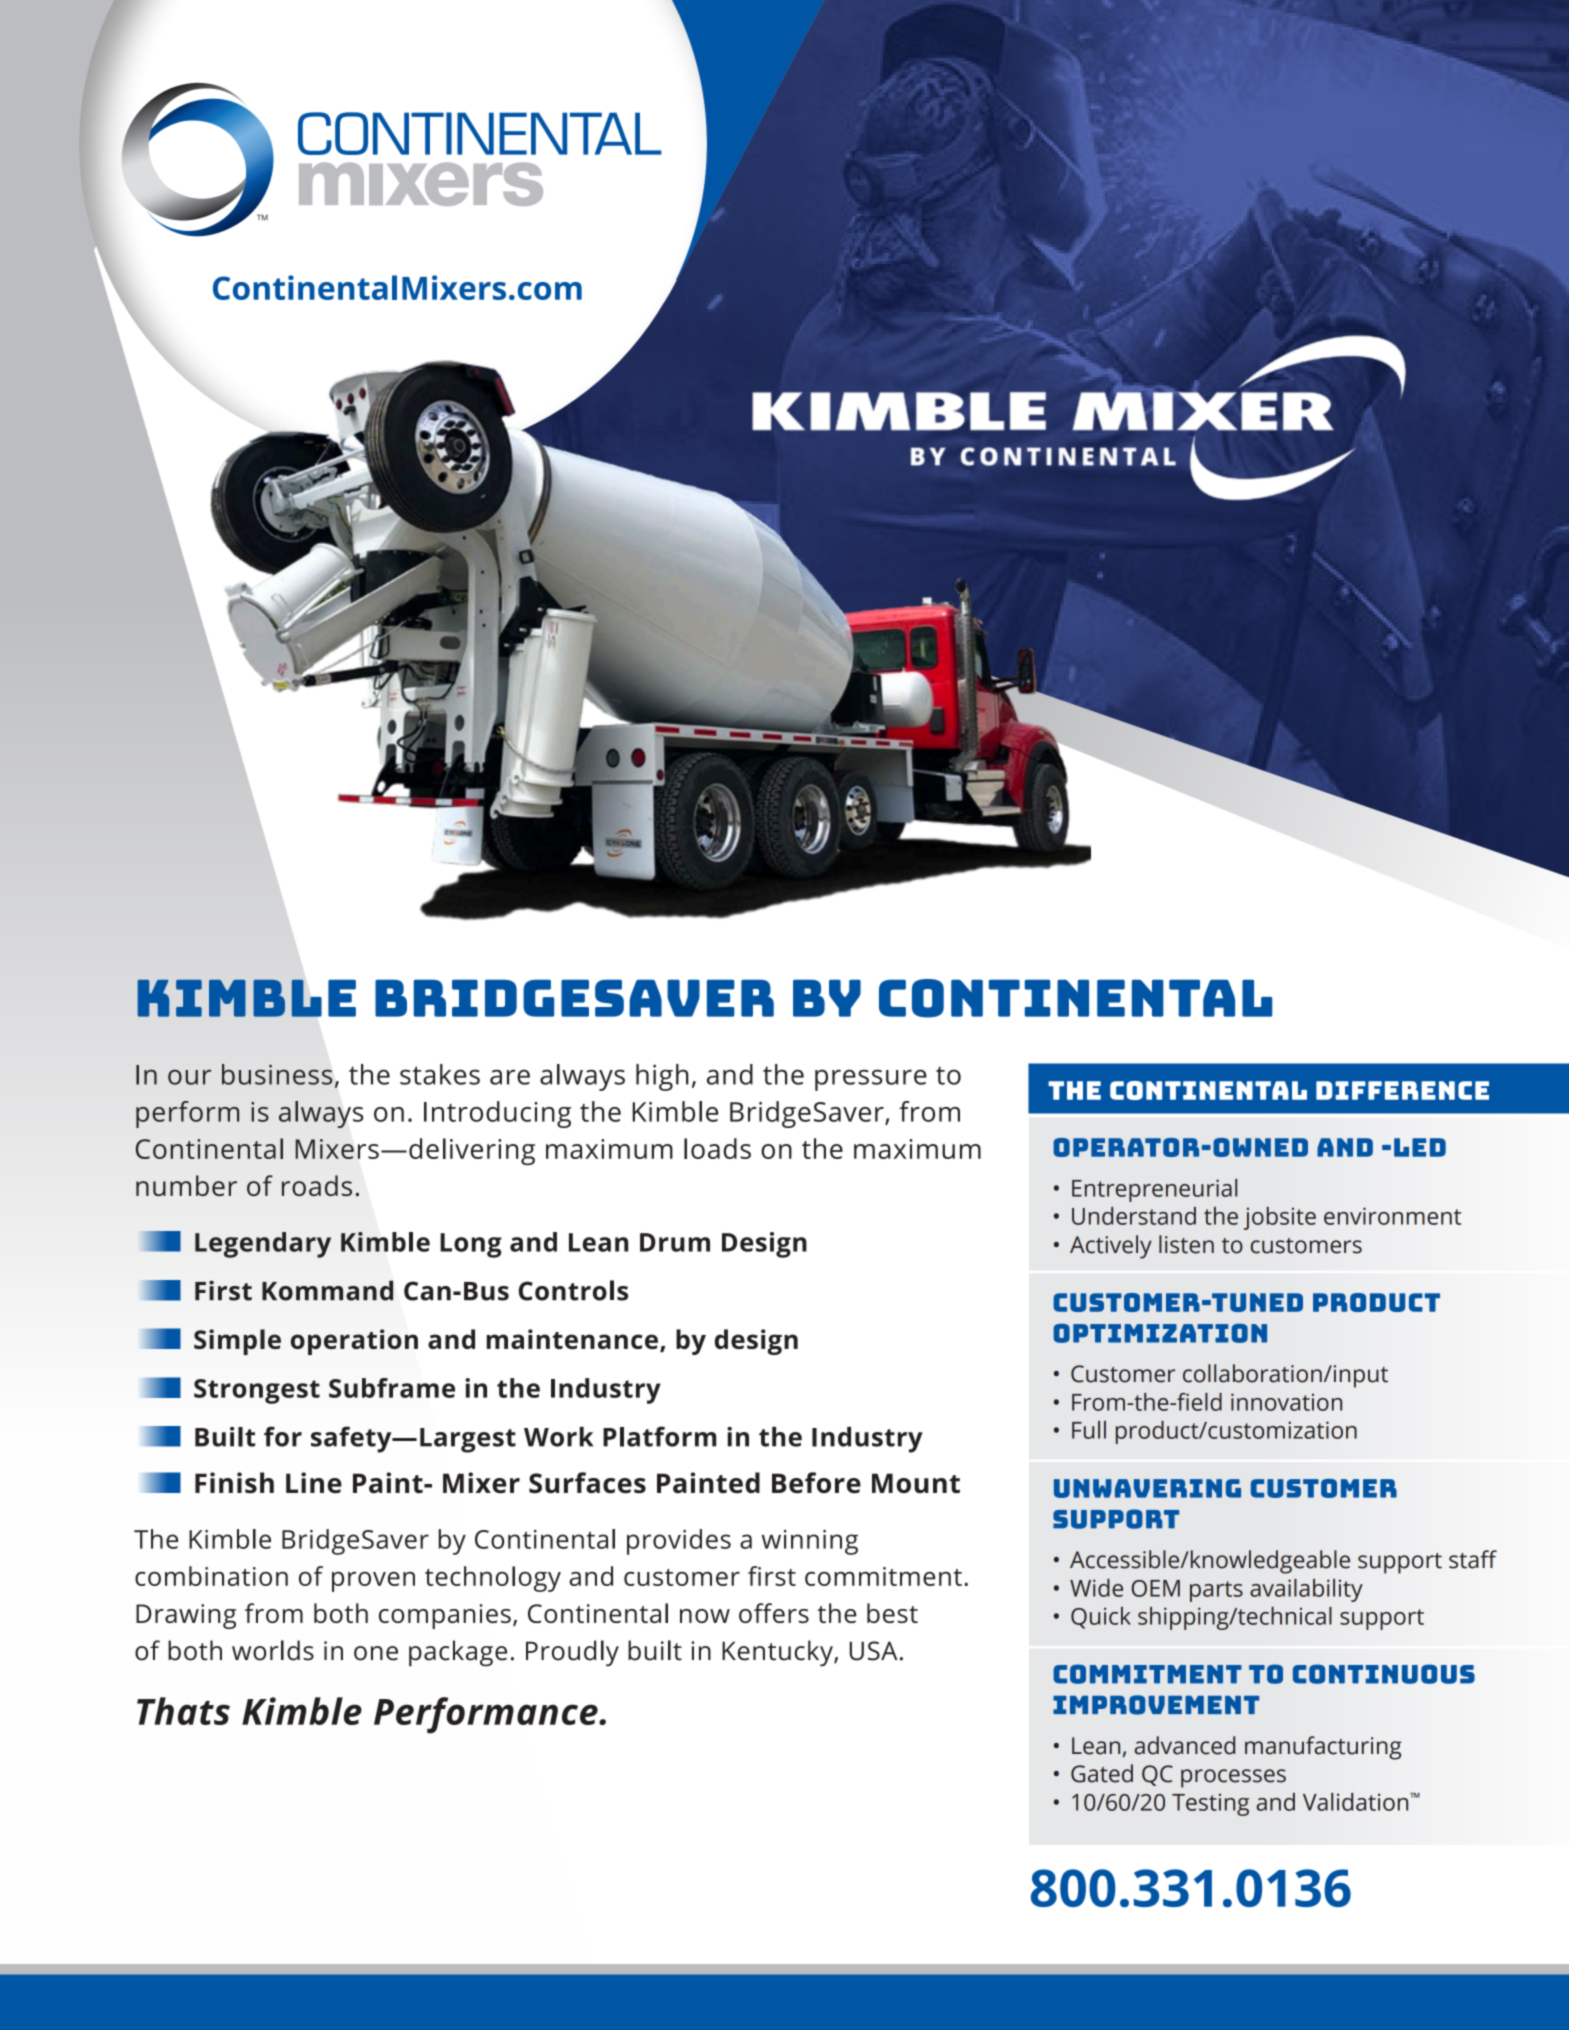 This screenshot has height=2030, width=1569. What do you see at coordinates (874, 1651) in the screenshot?
I see `USA` at bounding box center [874, 1651].
